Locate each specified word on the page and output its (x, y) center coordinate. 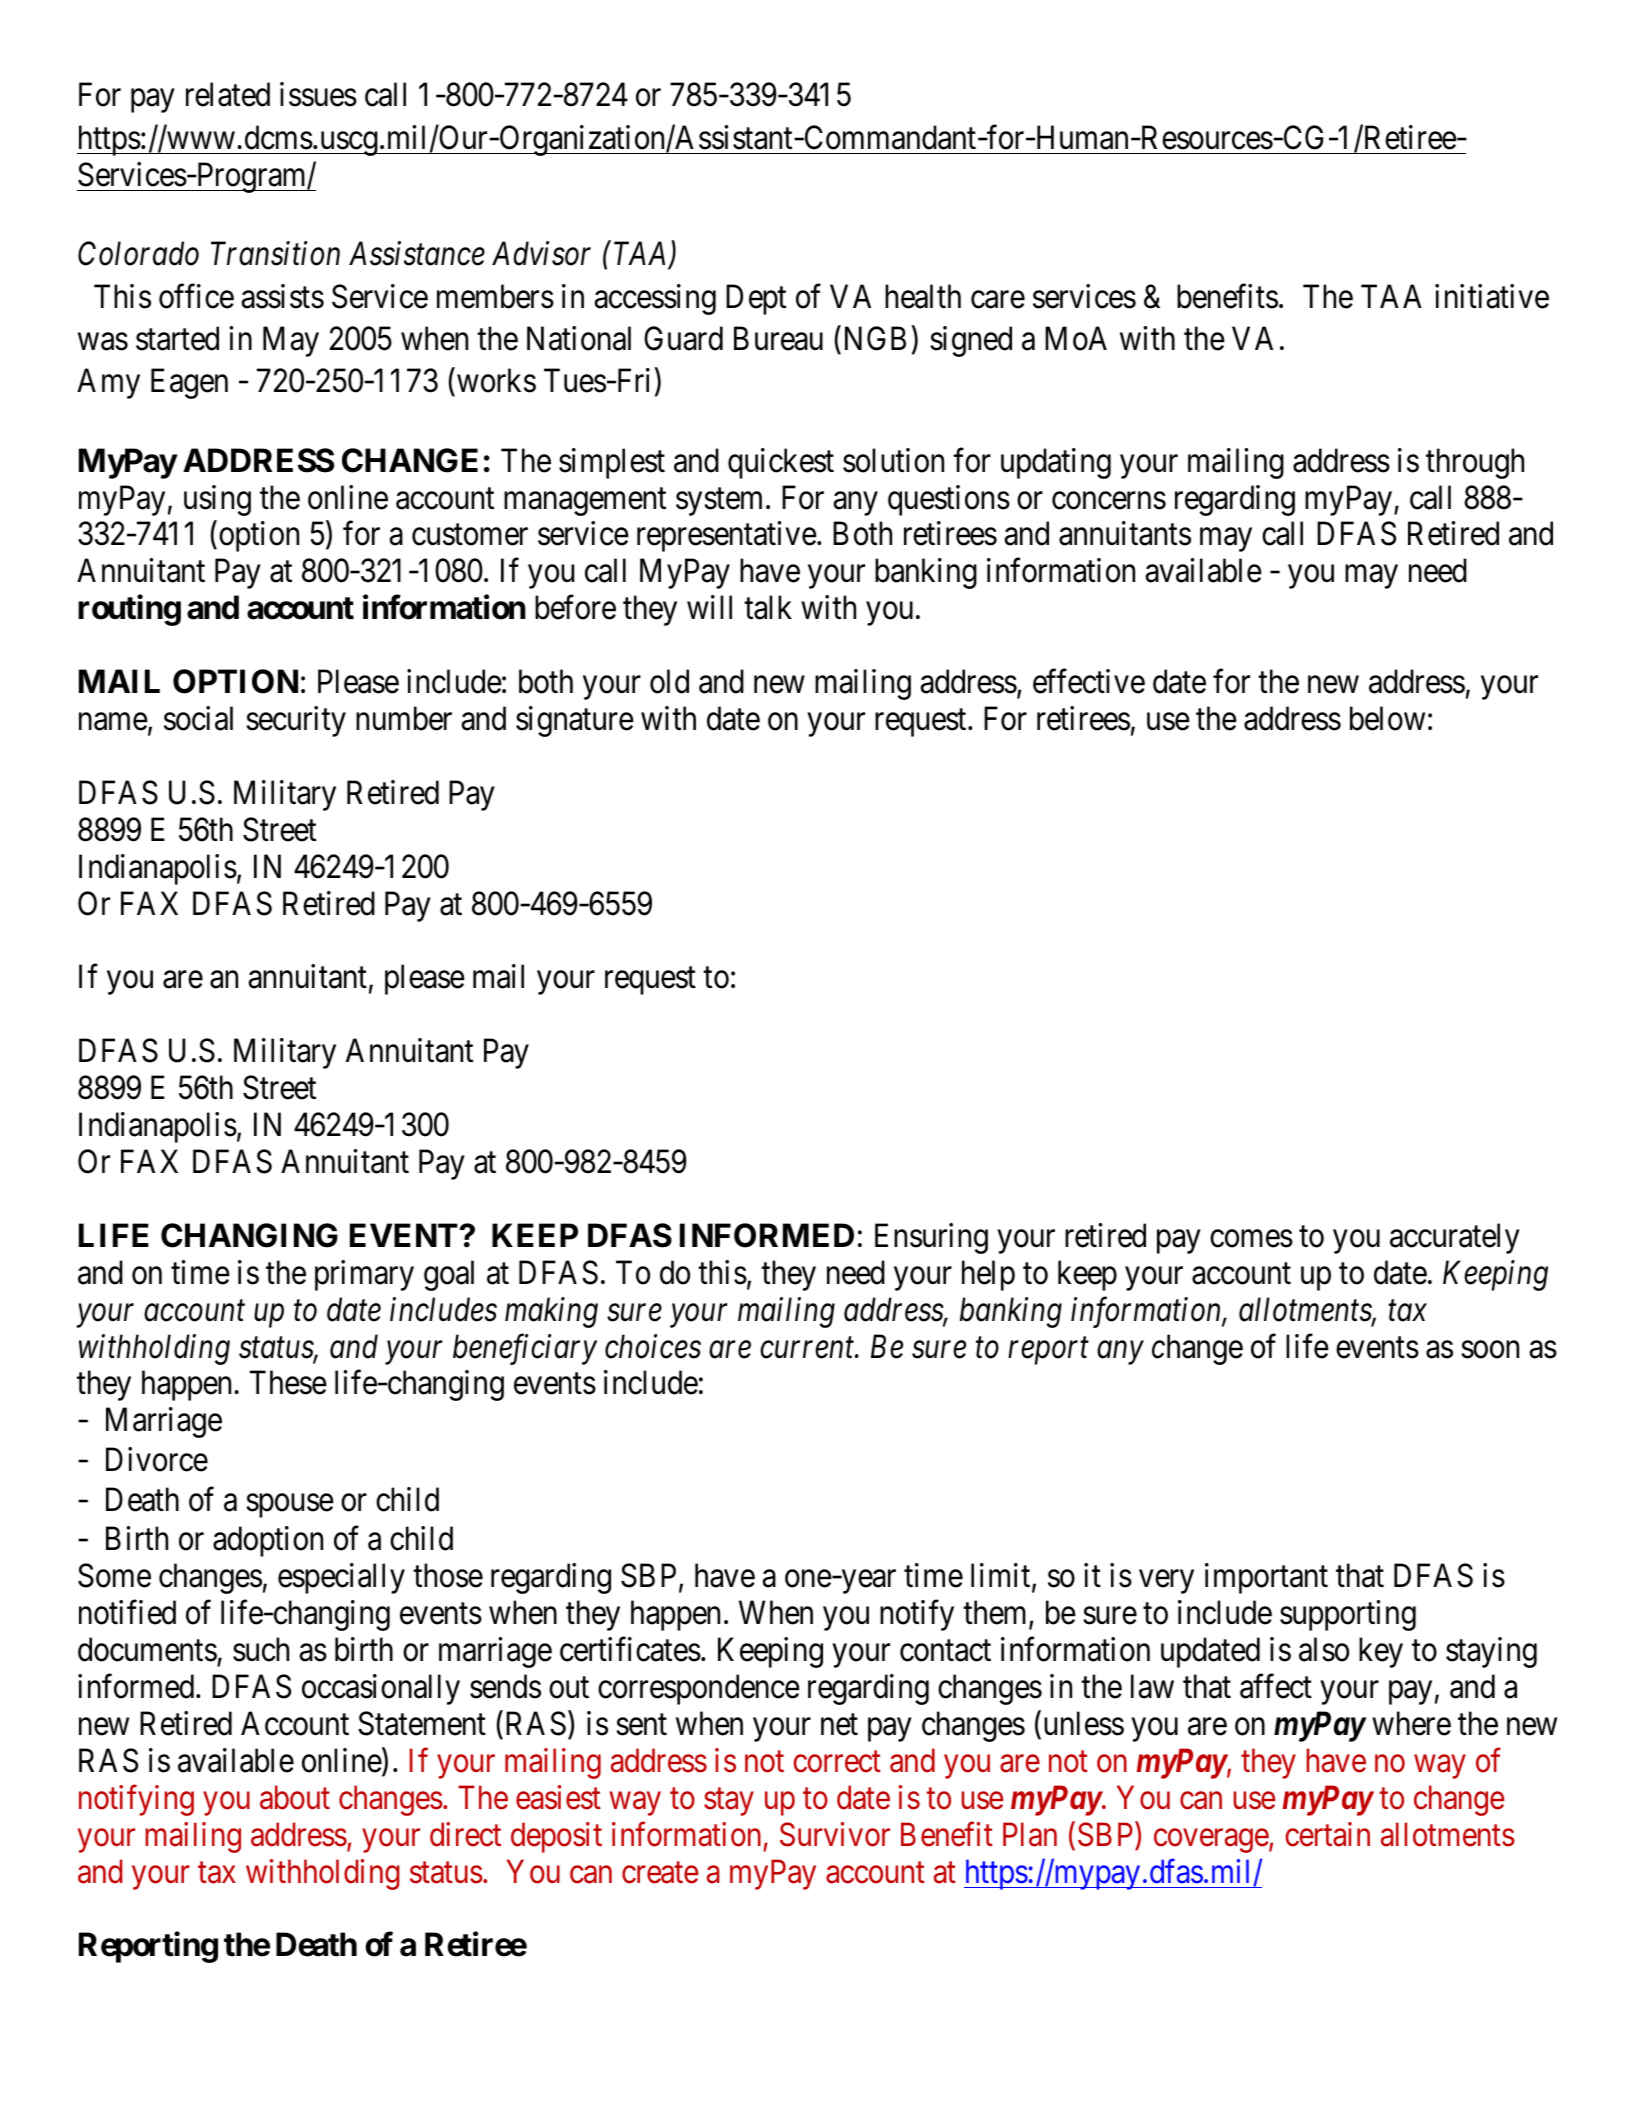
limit (1002, 1577)
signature (575, 721)
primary (364, 1275)
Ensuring (931, 1238)
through (1475, 463)
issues (318, 94)
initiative (1492, 296)
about (295, 1797)
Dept (756, 299)
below (1387, 718)
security (296, 721)
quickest (781, 463)
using (217, 500)
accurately (1455, 1238)
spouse (290, 1506)
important (1266, 1578)
